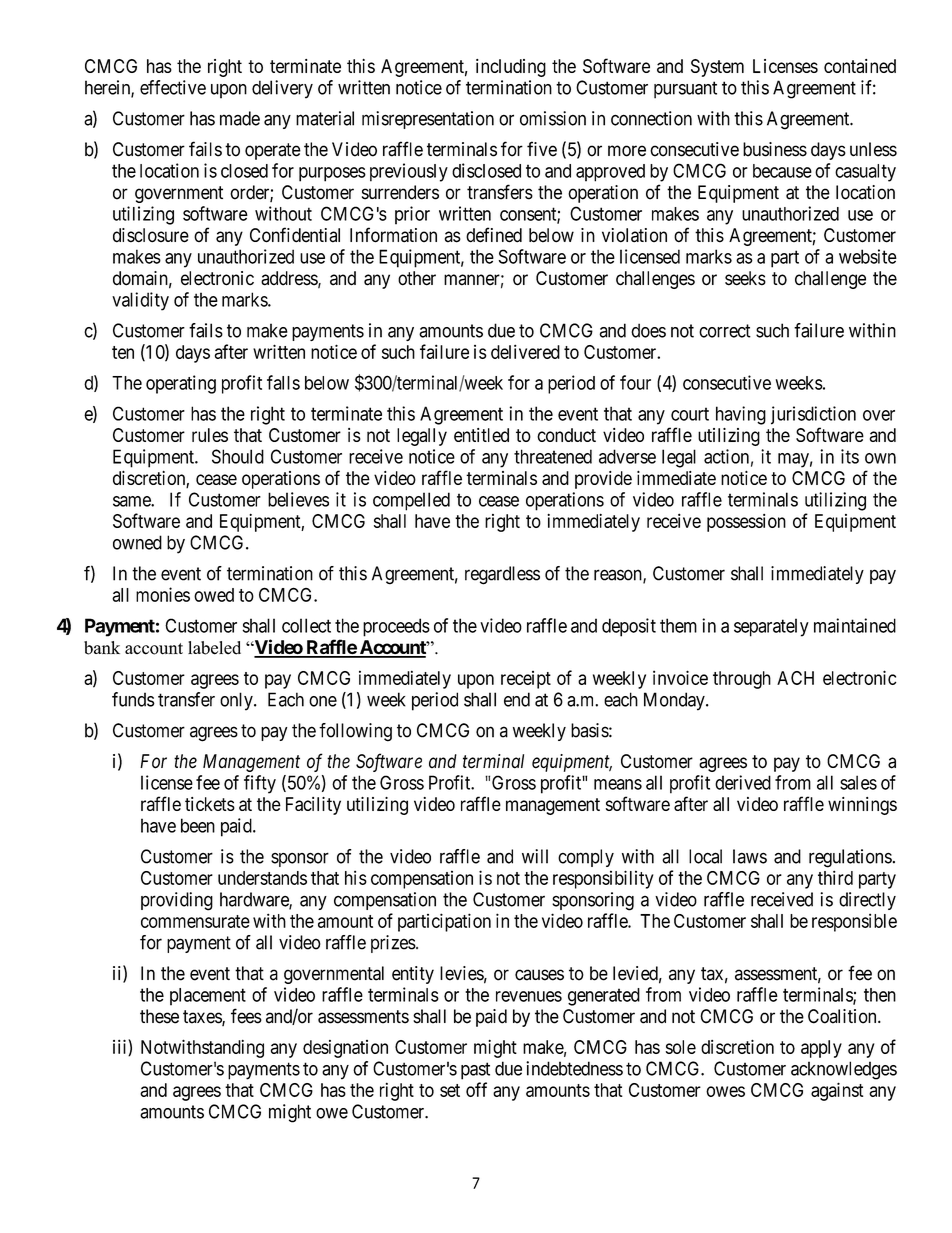  I want to click on these, so click(159, 1016).
